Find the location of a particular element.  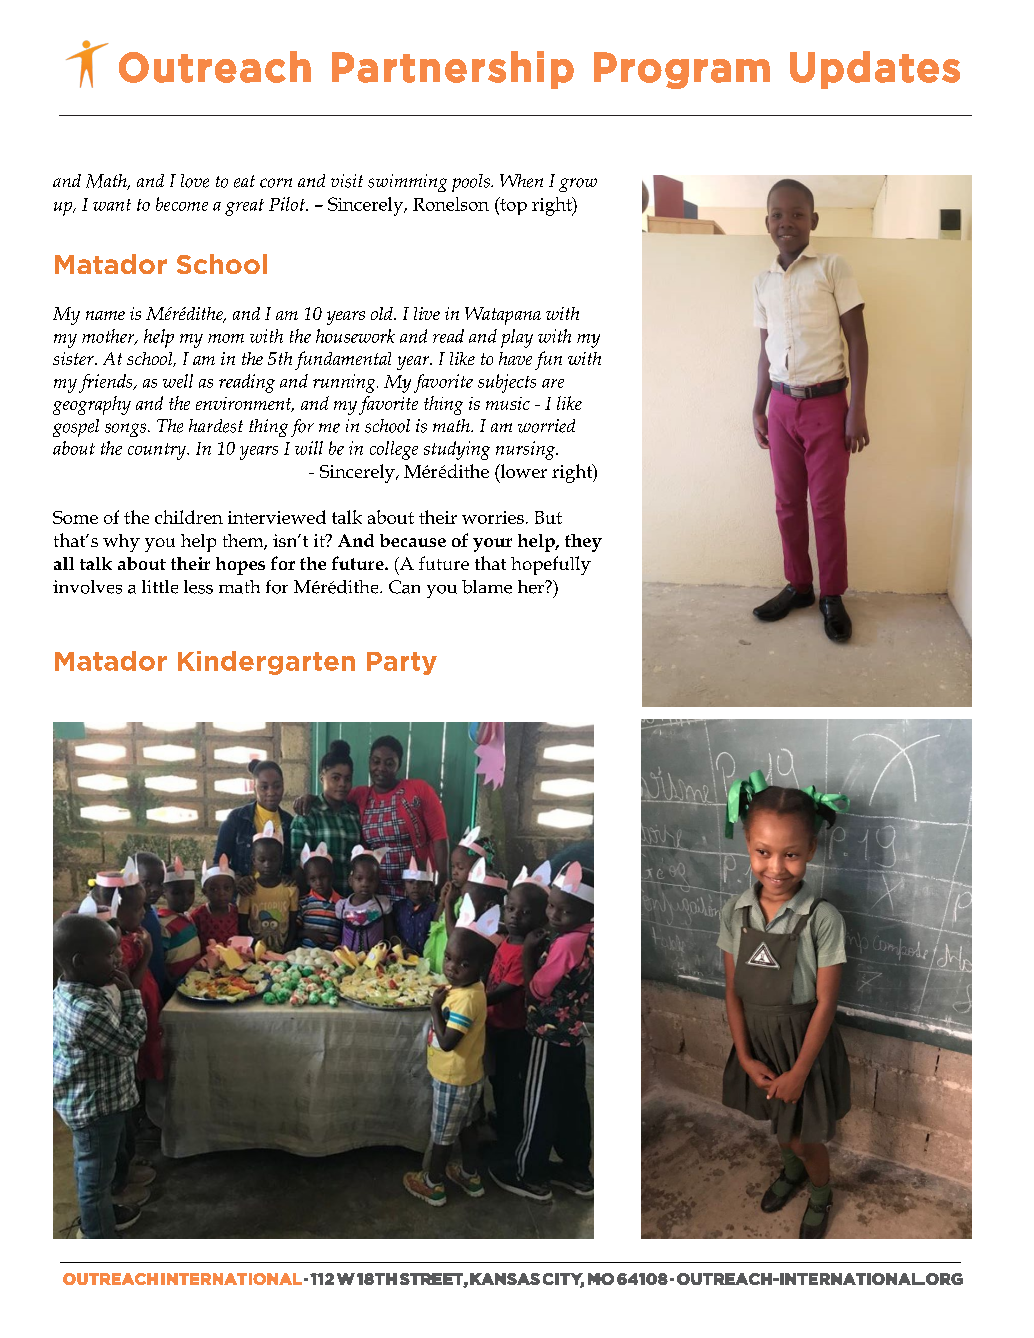

studying is located at coordinates (457, 450).
